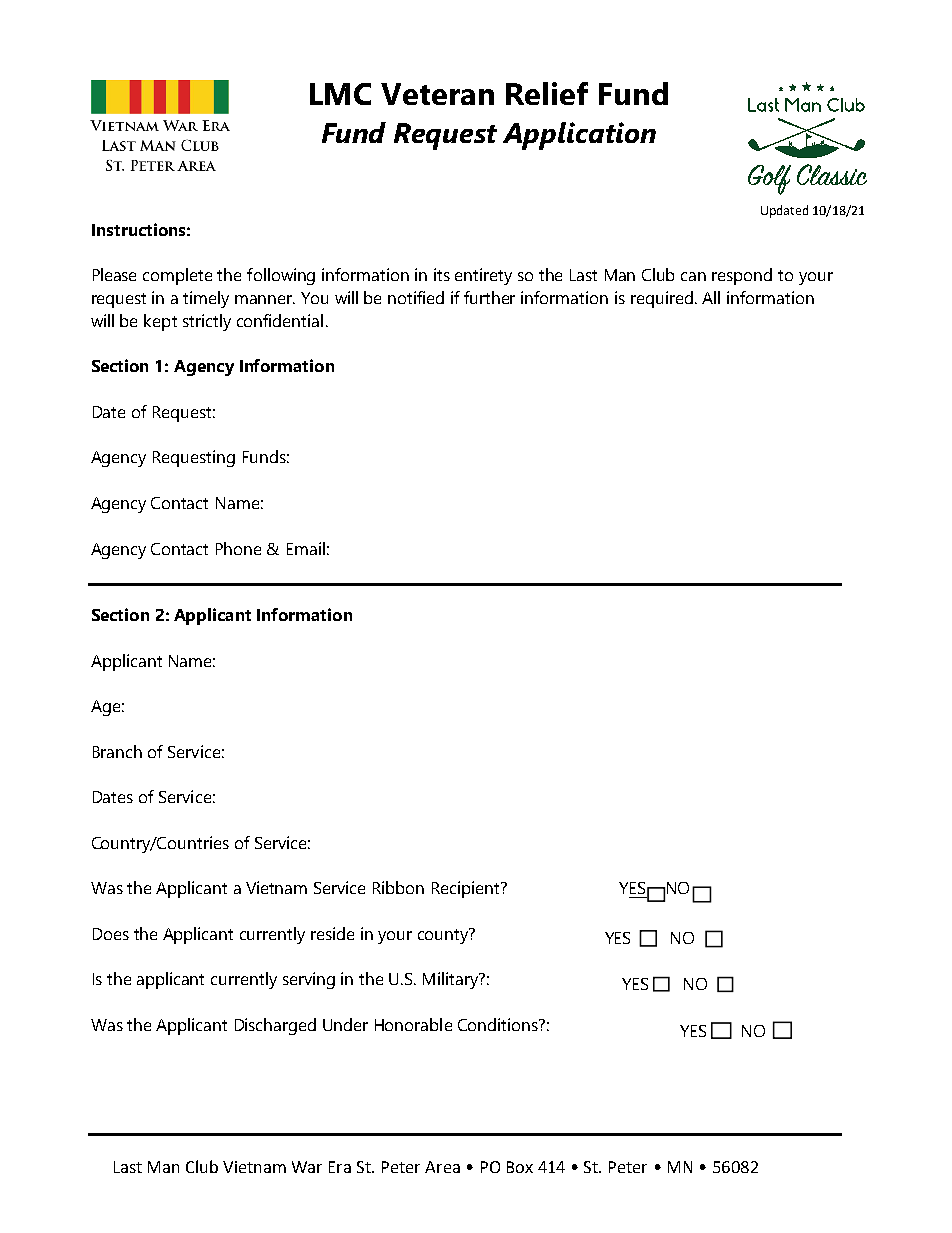  Describe the element at coordinates (579, 136) in the screenshot. I see `Application` at that location.
